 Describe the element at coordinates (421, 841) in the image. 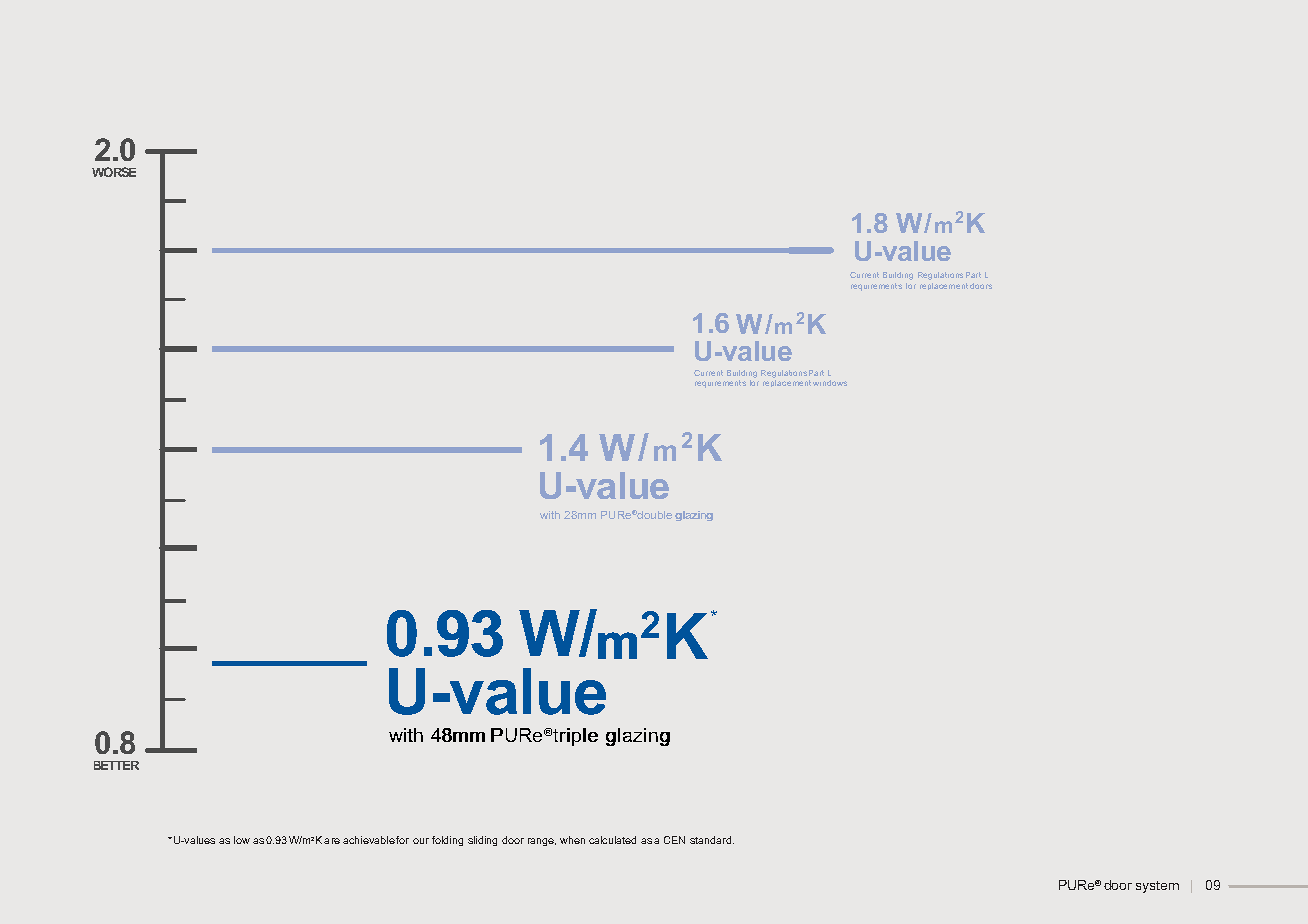

I see `our` at that location.
